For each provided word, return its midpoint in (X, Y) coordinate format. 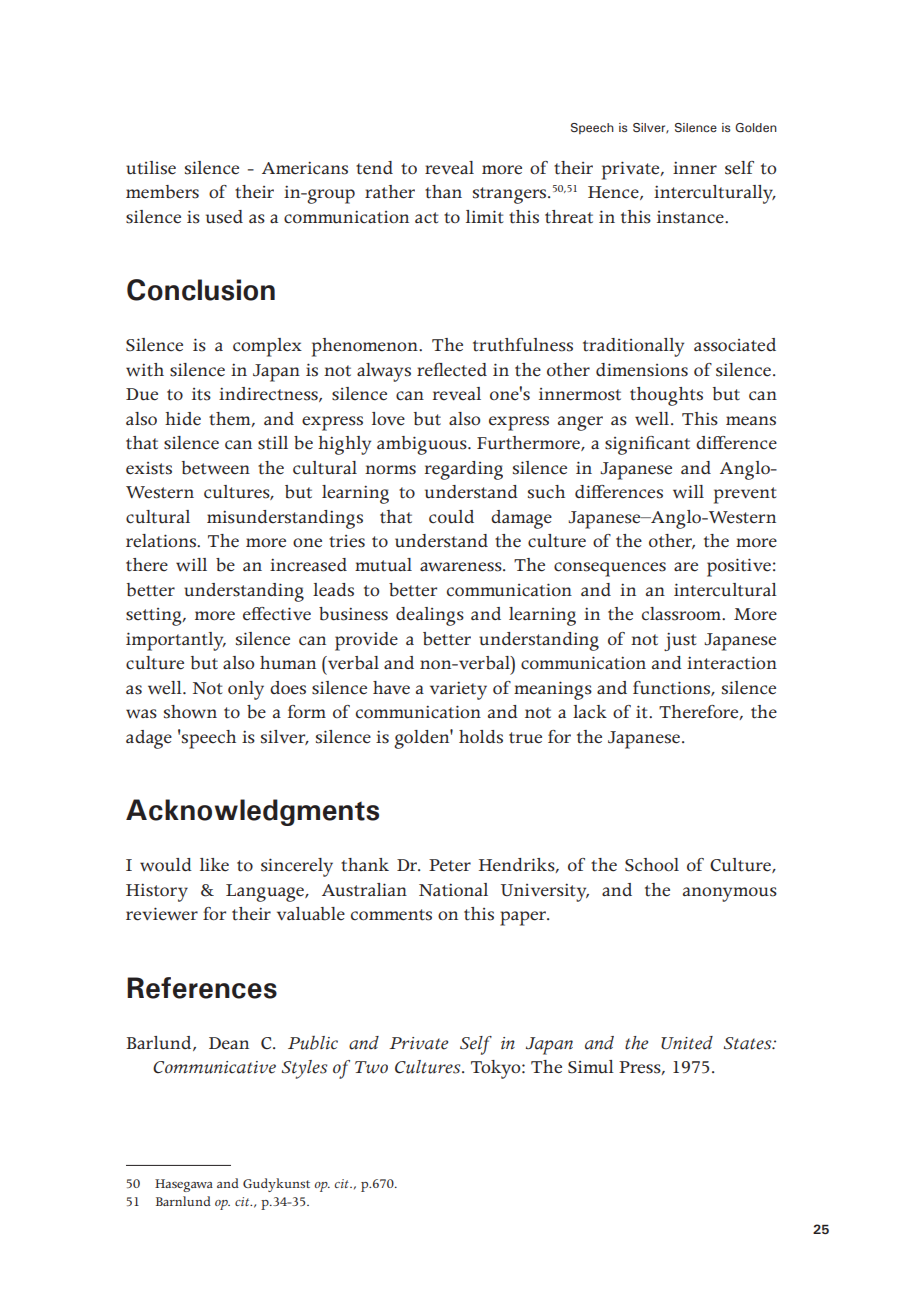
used (224, 217)
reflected (452, 370)
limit (484, 217)
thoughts (666, 396)
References (202, 988)
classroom (682, 614)
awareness (462, 567)
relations (162, 541)
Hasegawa (184, 1185)
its (201, 394)
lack (590, 712)
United (687, 1043)
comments (391, 915)
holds (481, 737)
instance (691, 217)
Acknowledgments (252, 812)
